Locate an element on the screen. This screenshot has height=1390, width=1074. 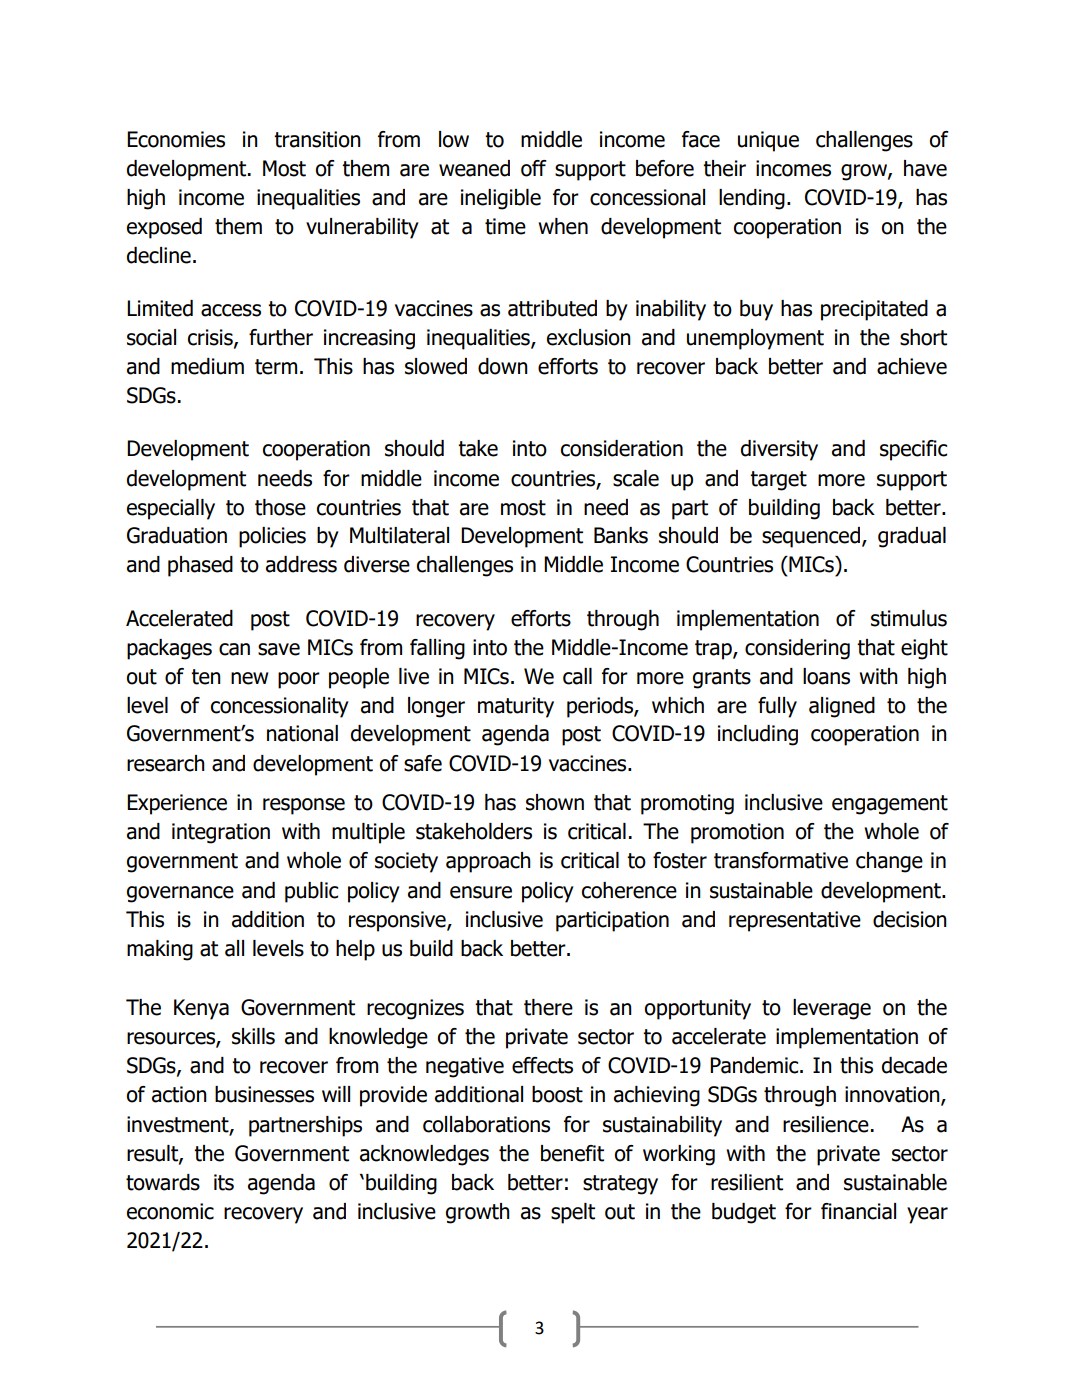
sequenced is located at coordinates (811, 537).
